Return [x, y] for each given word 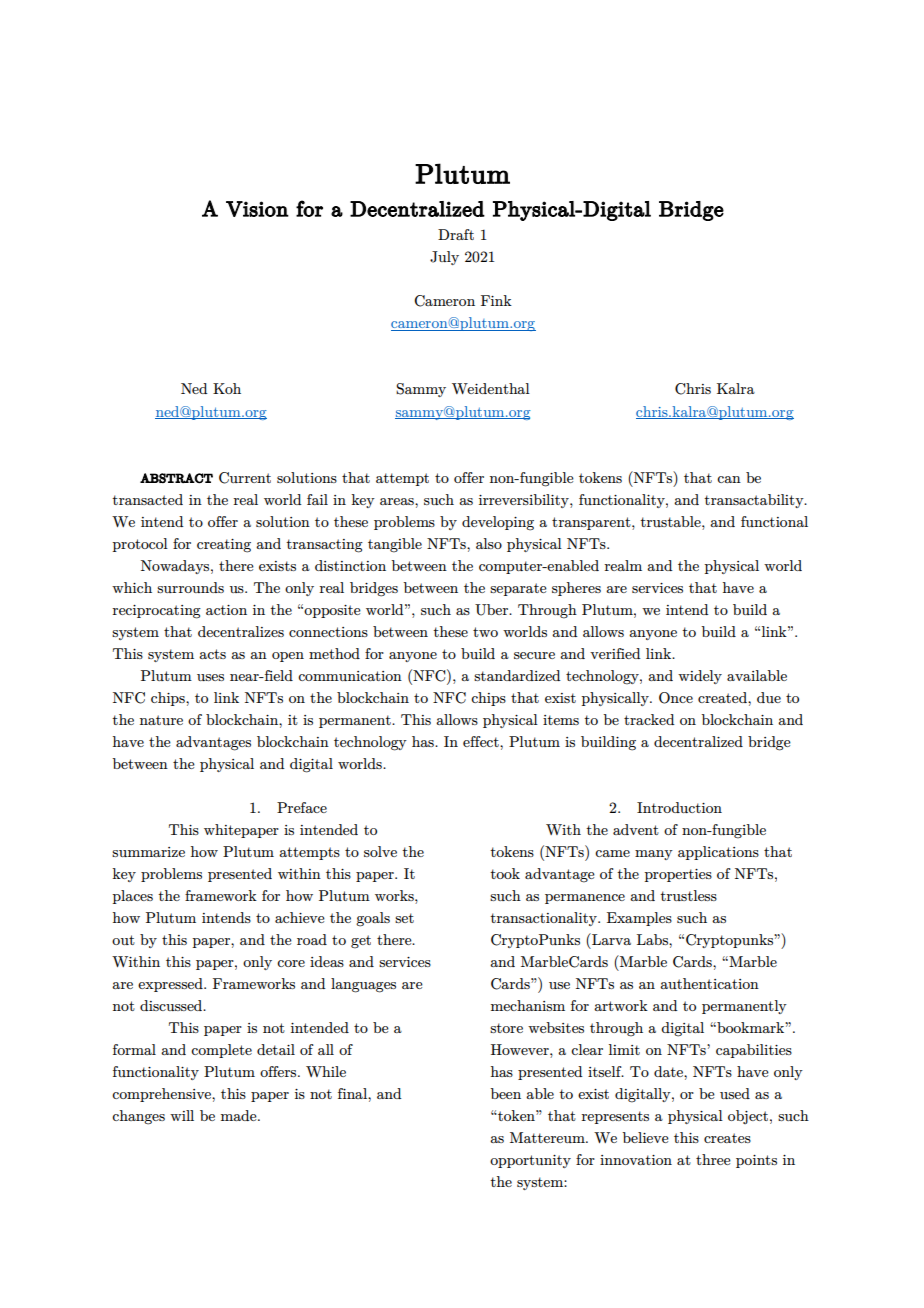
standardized [517, 675]
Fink [496, 300]
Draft [456, 234]
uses [210, 677]
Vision [257, 209]
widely [700, 677]
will [182, 1115]
